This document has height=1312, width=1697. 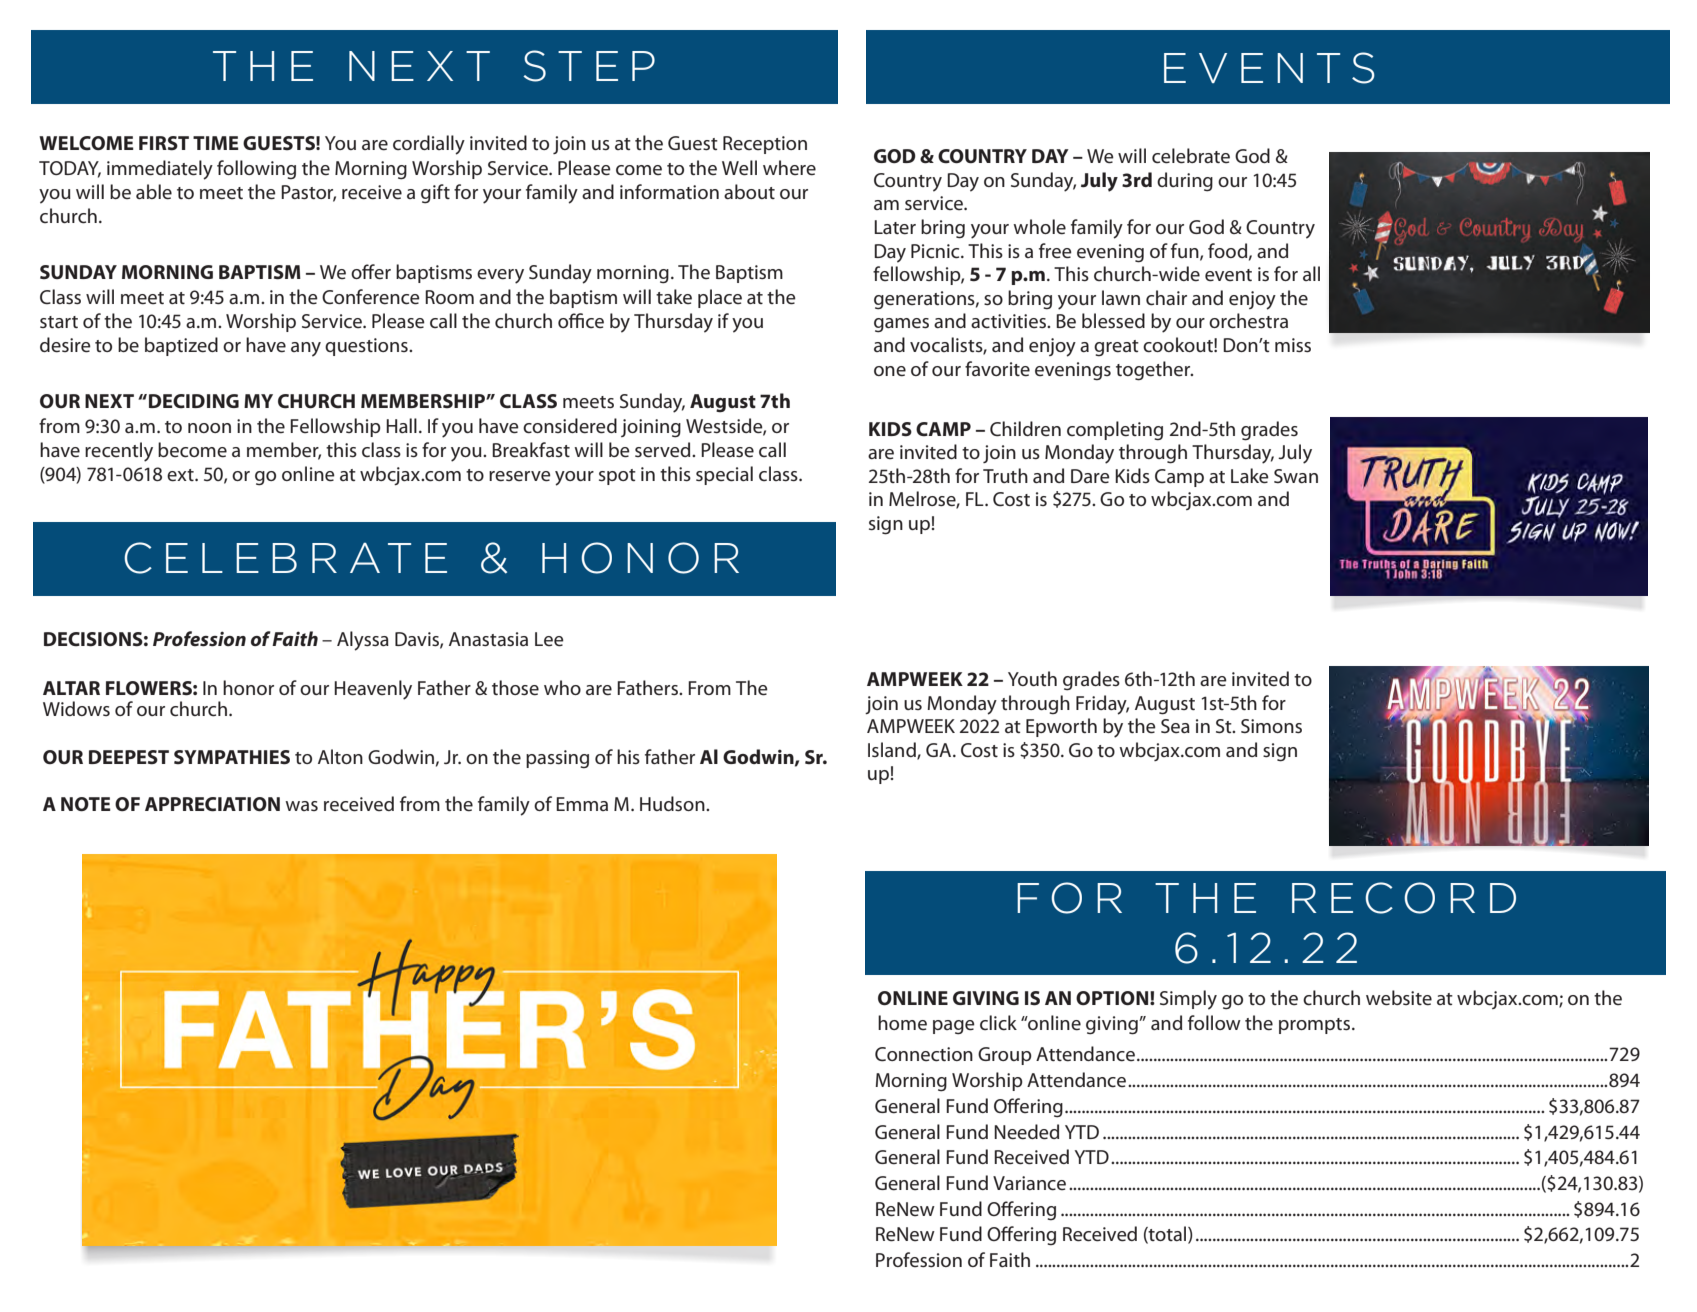 I want to click on together, so click(x=1154, y=371).
